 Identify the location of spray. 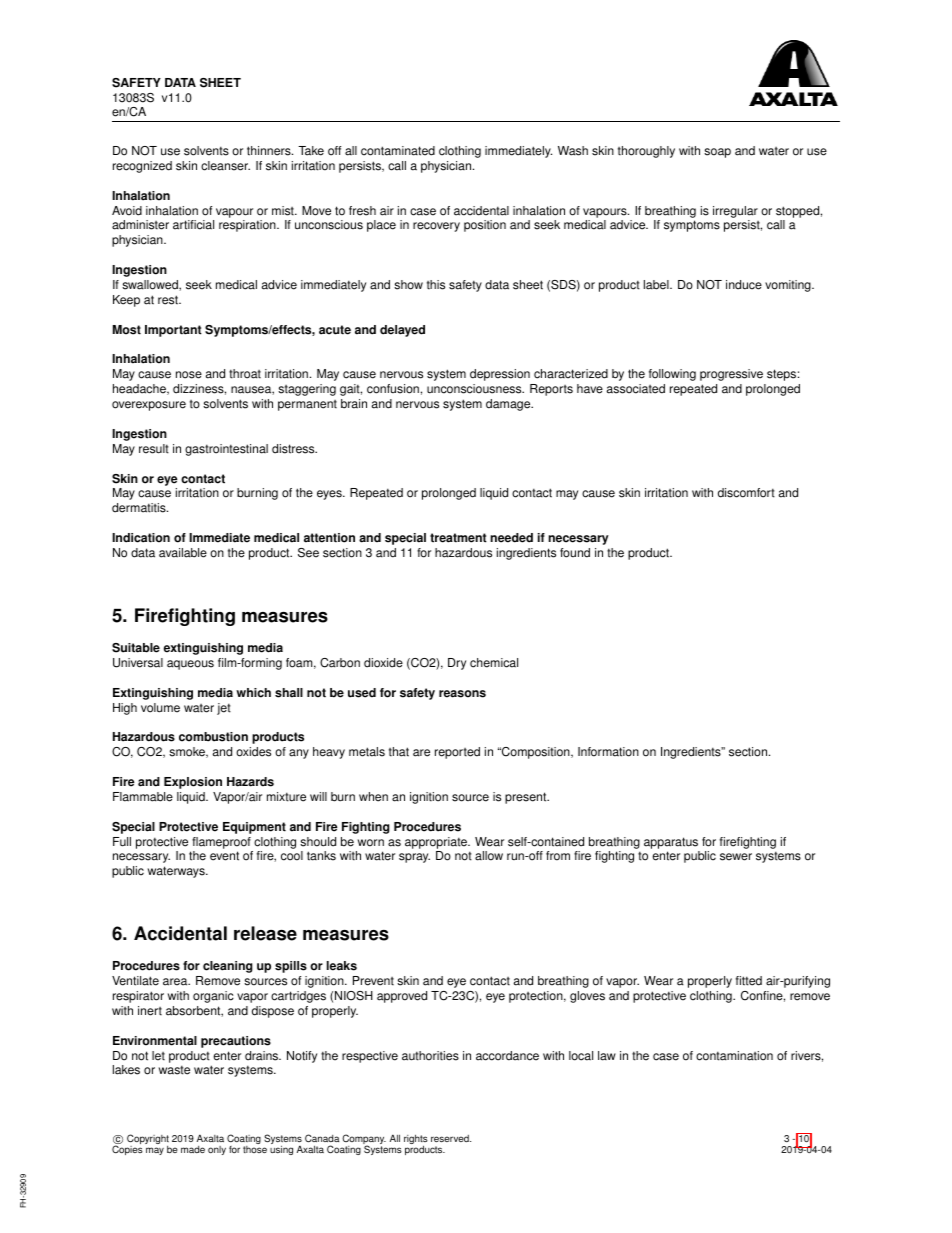
(414, 858).
